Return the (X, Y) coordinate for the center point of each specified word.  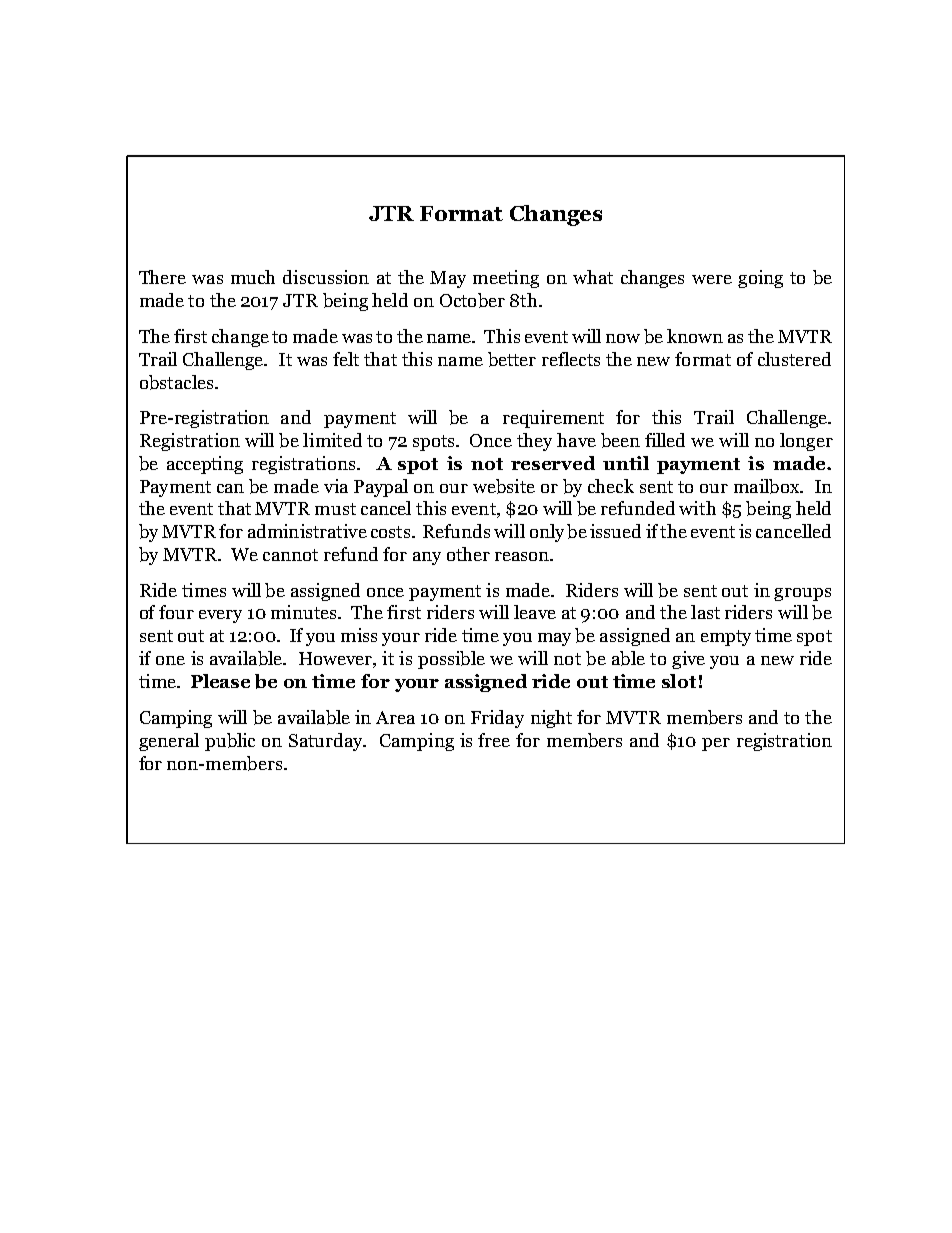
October (472, 300)
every (220, 616)
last (705, 612)
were (712, 279)
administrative (307, 531)
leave (535, 612)
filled (665, 440)
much (253, 277)
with (697, 508)
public (230, 742)
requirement (553, 419)
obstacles (178, 382)
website (504, 486)
